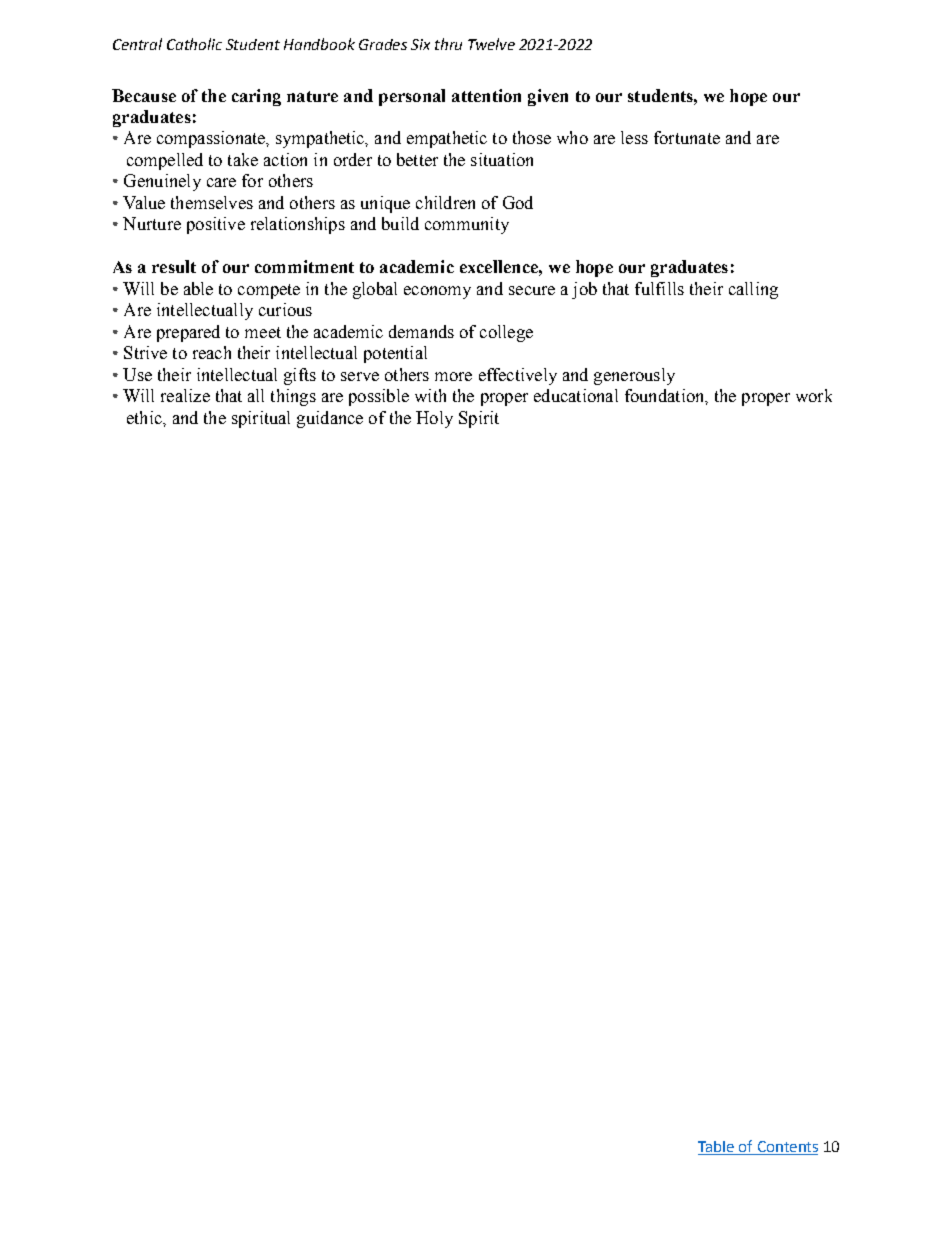  What do you see at coordinates (486, 95) in the document?
I see `attention` at bounding box center [486, 95].
